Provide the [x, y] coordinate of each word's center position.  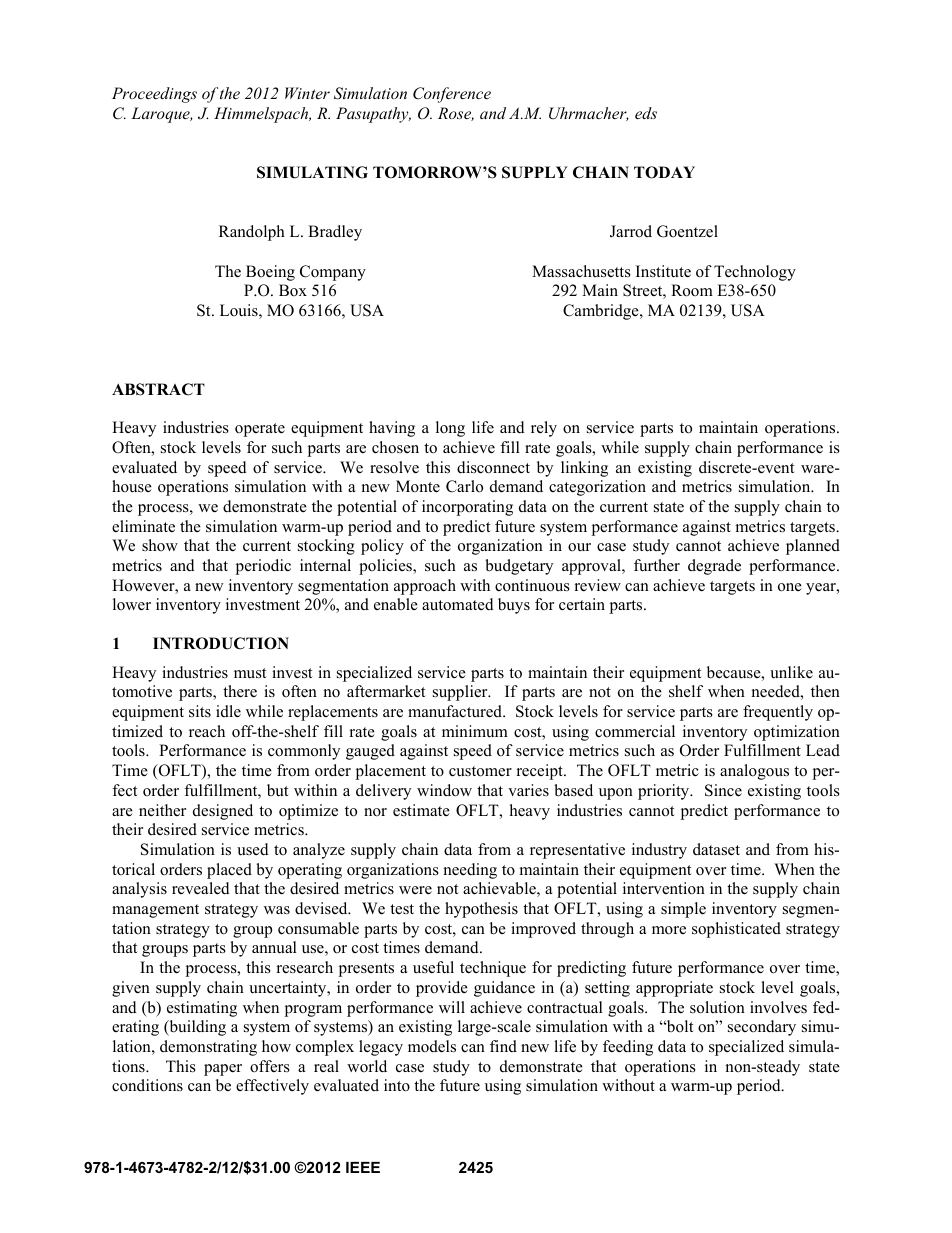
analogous [754, 772]
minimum [475, 731]
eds [646, 113]
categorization [597, 488]
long [450, 429]
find [503, 1046]
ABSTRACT [158, 389]
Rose [456, 114]
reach [207, 731]
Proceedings [154, 95]
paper [223, 1070]
